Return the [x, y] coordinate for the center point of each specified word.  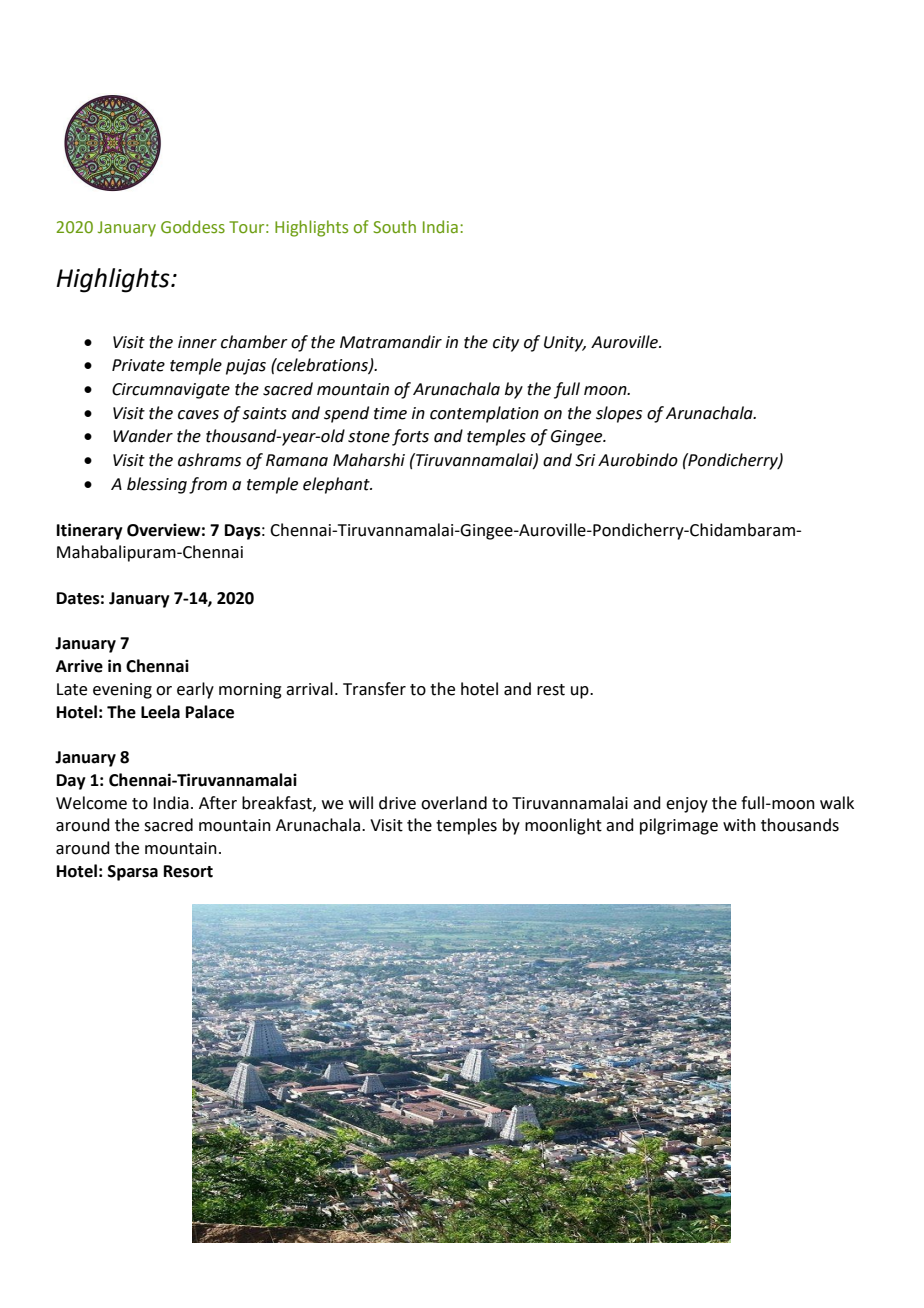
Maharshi [369, 460]
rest [551, 690]
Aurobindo [638, 460]
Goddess [193, 227]
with [739, 825]
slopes [619, 414]
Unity [565, 344]
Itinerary [90, 531]
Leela [160, 712]
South [394, 226]
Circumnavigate [171, 391]
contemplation [484, 414]
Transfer [374, 689]
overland [454, 803]
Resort [188, 871]
